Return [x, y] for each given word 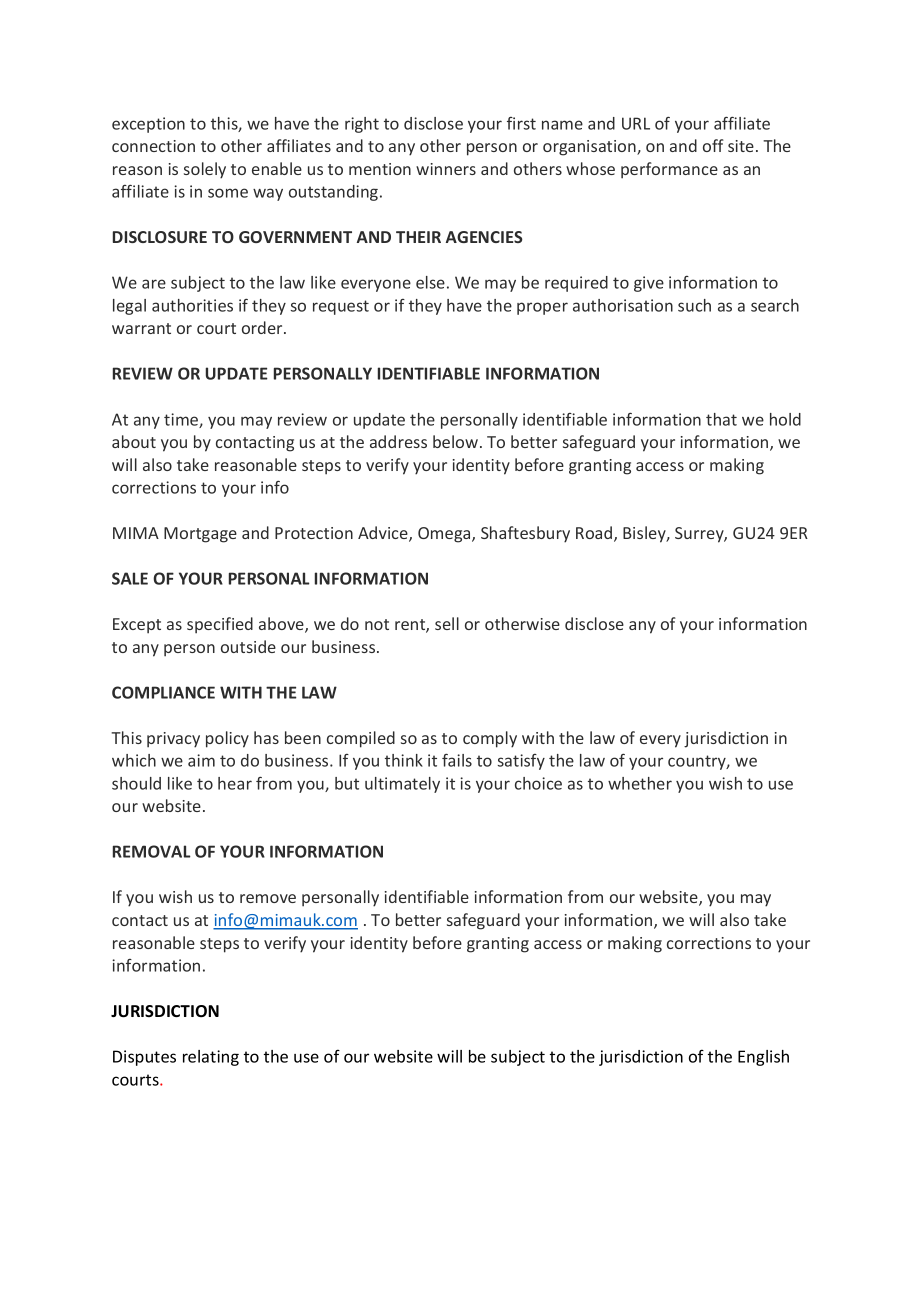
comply [490, 739]
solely [205, 170]
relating [211, 1058]
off [713, 145]
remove [268, 898]
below [457, 441]
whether [640, 783]
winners [446, 169]
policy [227, 739]
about [134, 441]
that [721, 419]
